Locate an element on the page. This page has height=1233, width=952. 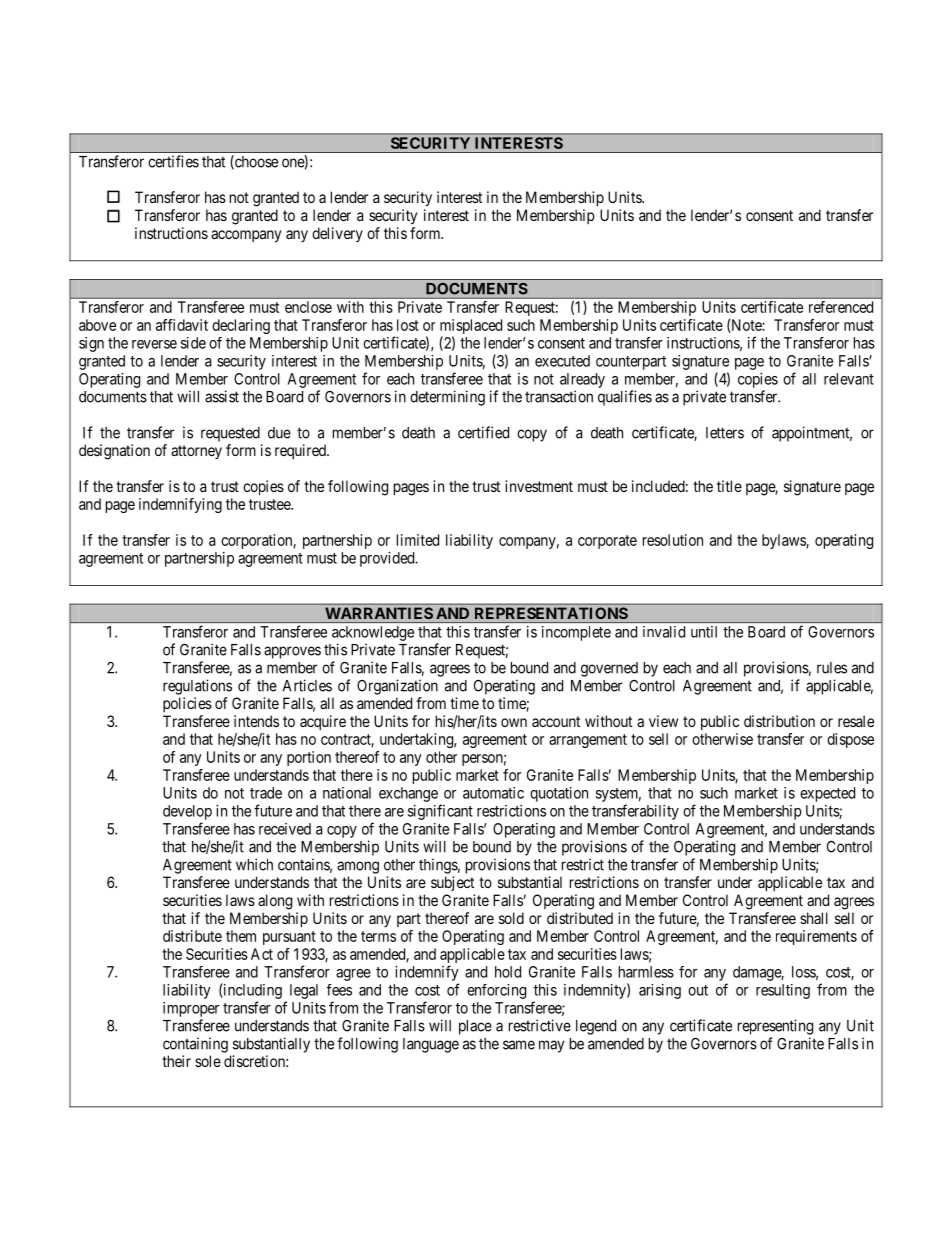
develop is located at coordinates (187, 812).
